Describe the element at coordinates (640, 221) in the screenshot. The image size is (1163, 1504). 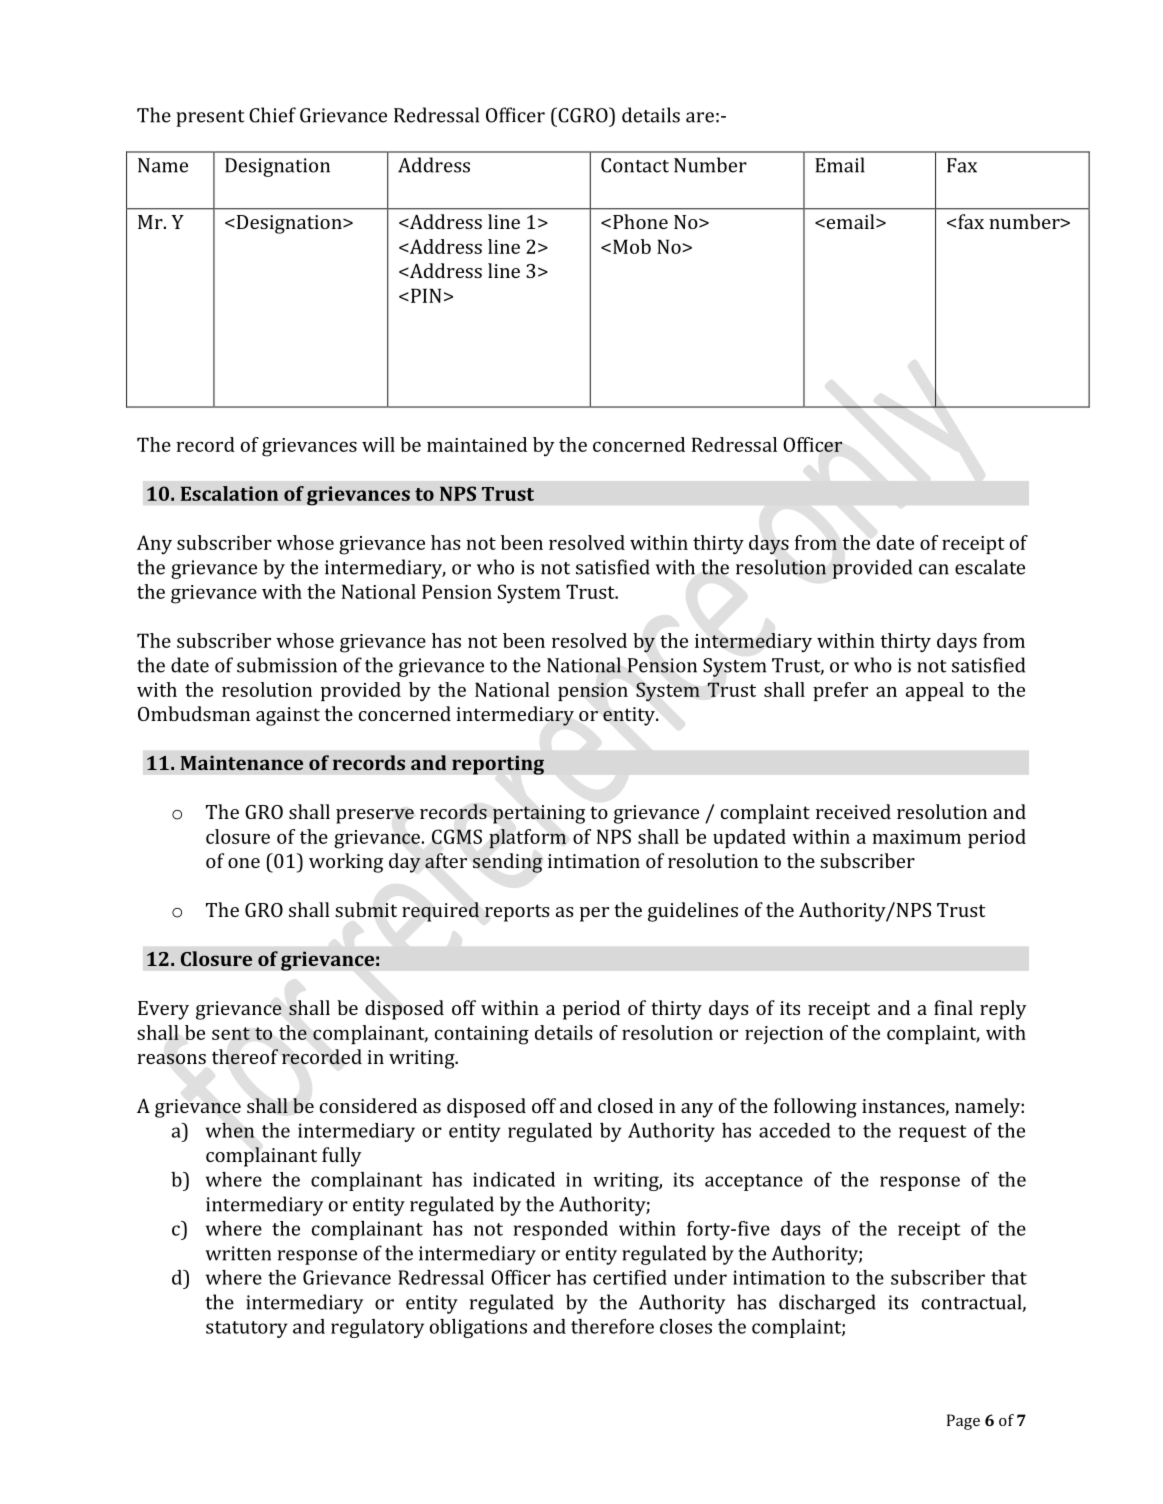
I see `Phone` at that location.
